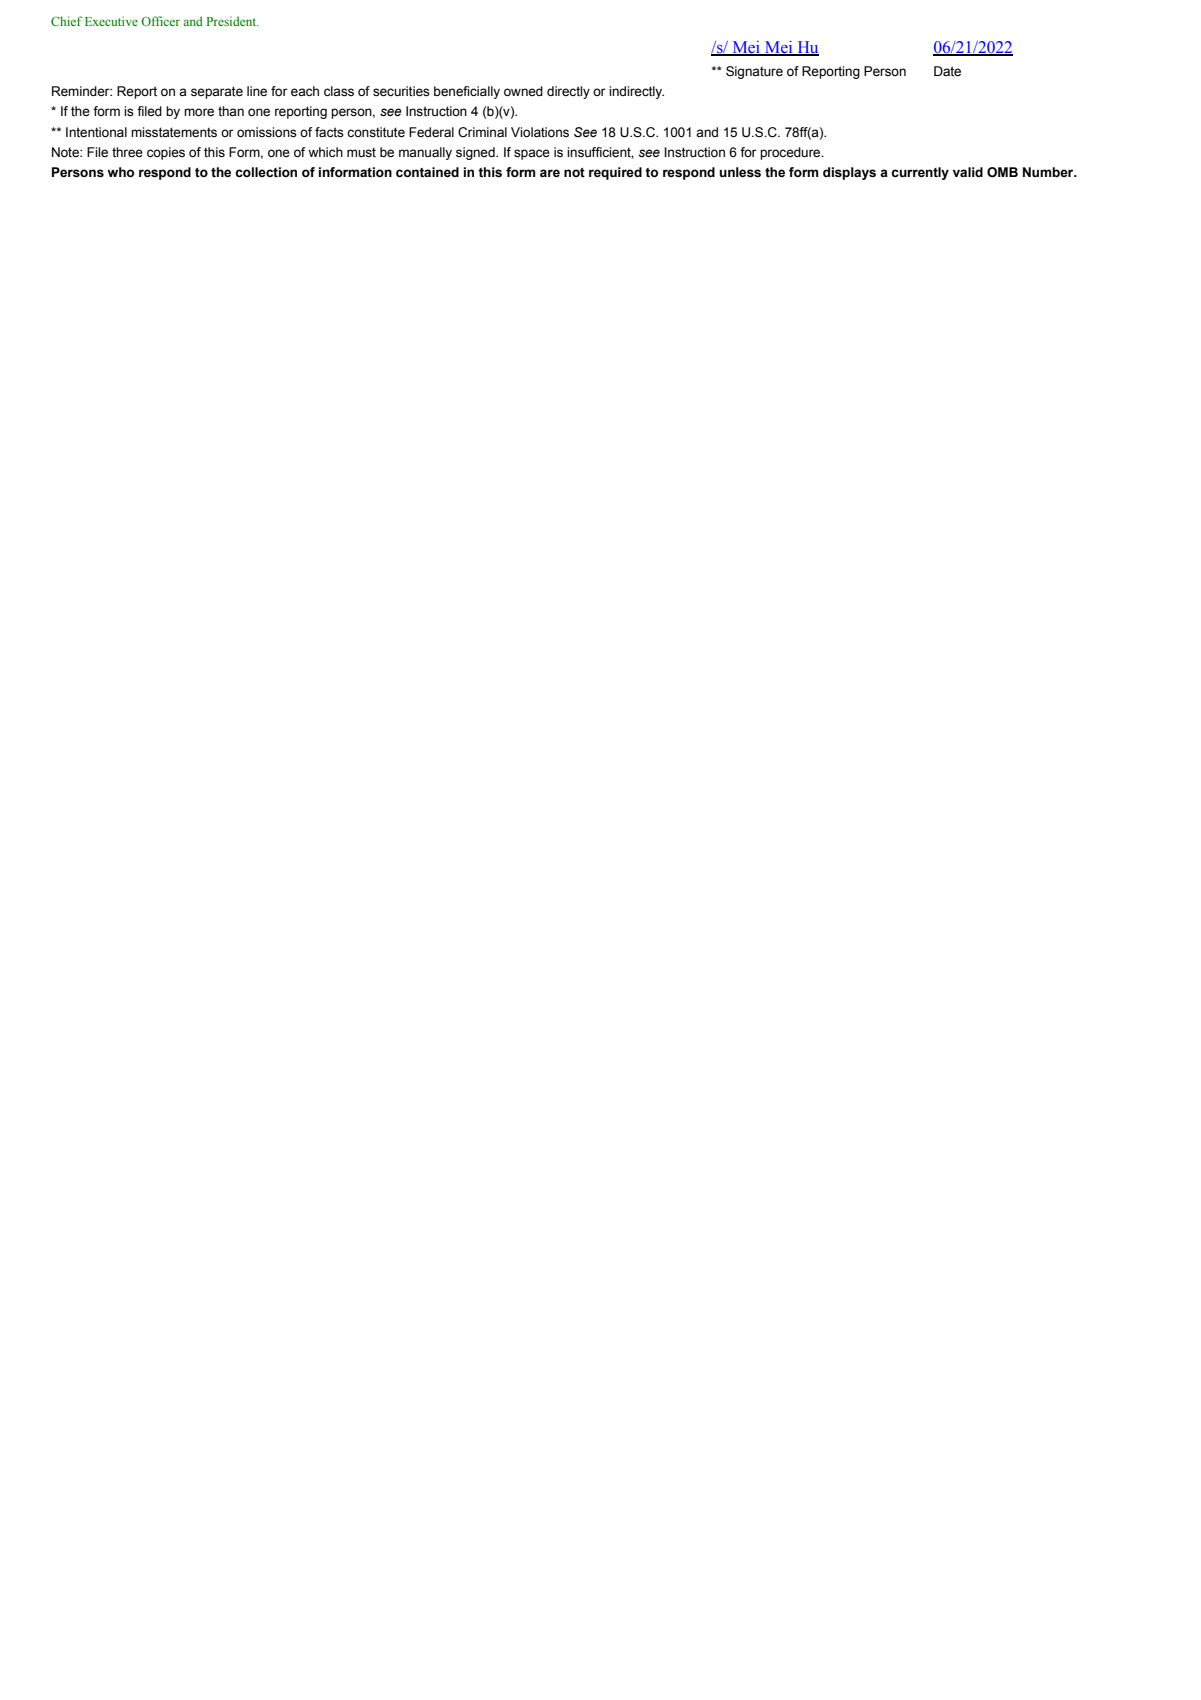 The width and height of the page is (1201, 1700). What do you see at coordinates (754, 72) in the page?
I see `Signature` at bounding box center [754, 72].
